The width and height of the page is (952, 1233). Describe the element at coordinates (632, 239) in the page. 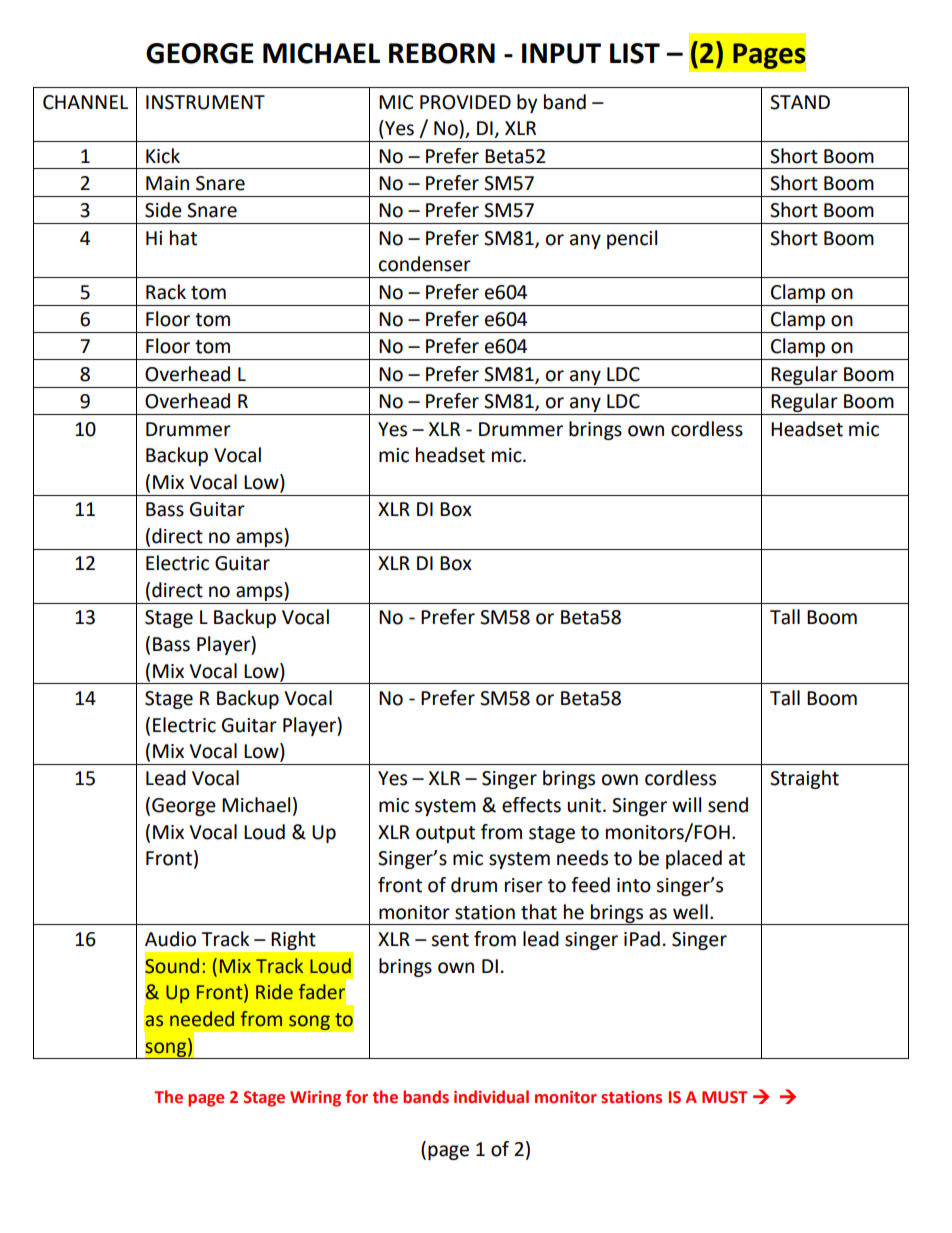

I see `pencil` at that location.
